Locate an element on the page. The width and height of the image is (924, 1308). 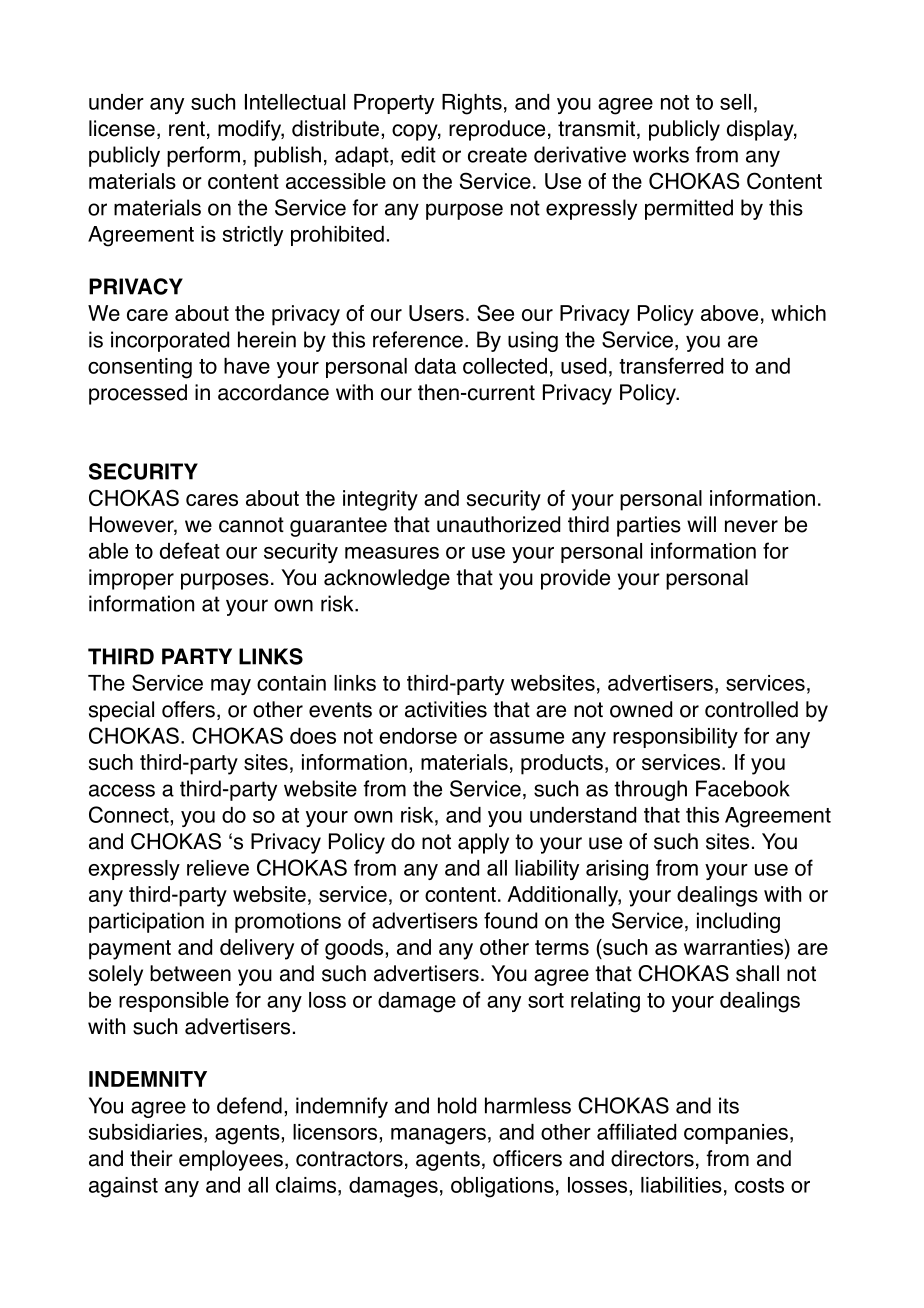
activities is located at coordinates (446, 709).
